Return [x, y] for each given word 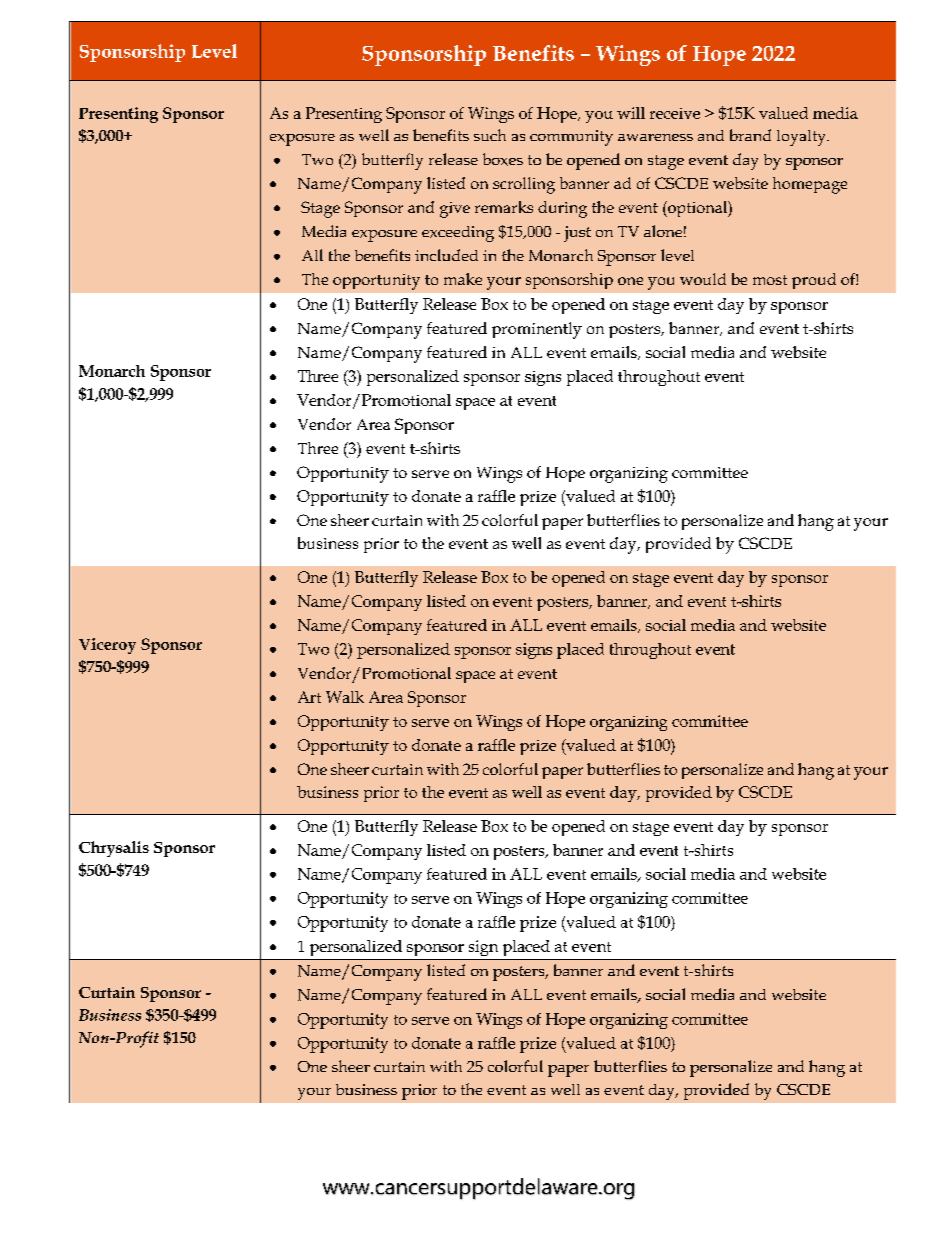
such [490, 135]
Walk [345, 697]
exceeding [458, 234]
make [463, 279]
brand [750, 135]
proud [814, 281]
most [770, 280]
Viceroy [107, 646]
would [703, 279]
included [446, 255]
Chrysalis [114, 849]
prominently [537, 330]
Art [309, 697]
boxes [503, 159]
